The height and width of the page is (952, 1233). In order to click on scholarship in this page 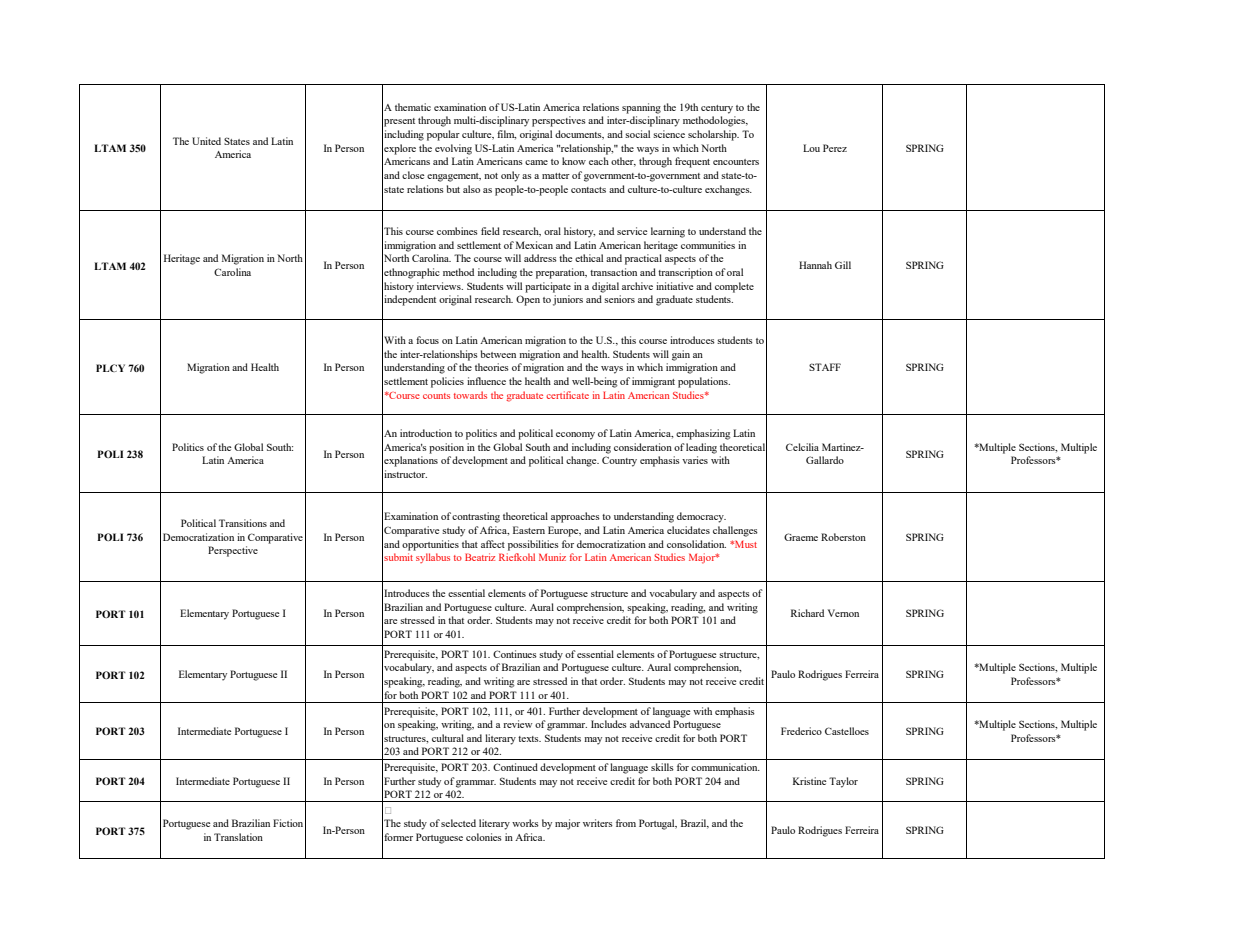, I will do `click(713, 135)`.
